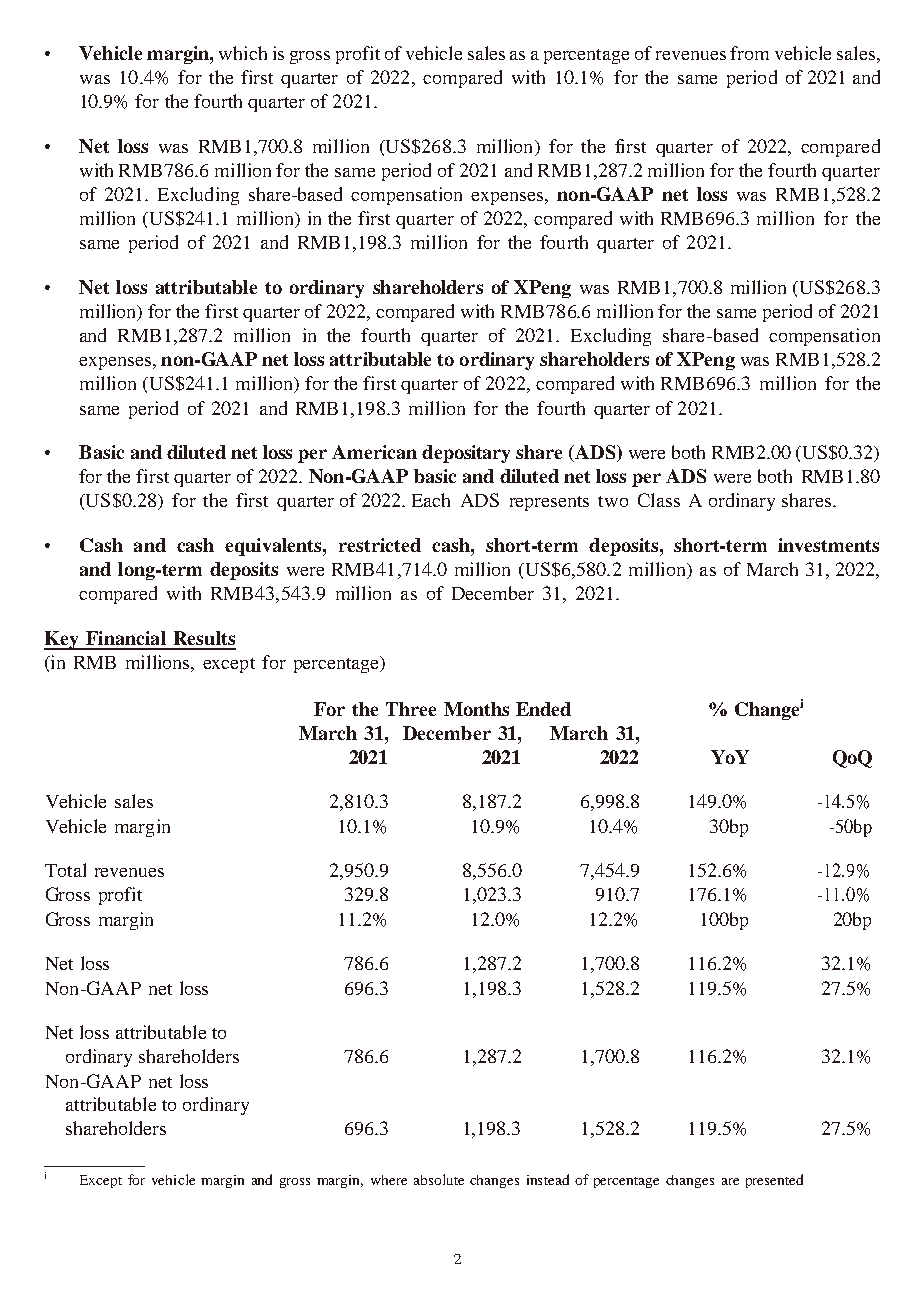  What do you see at coordinates (380, 545) in the screenshot?
I see `restricted` at bounding box center [380, 545].
